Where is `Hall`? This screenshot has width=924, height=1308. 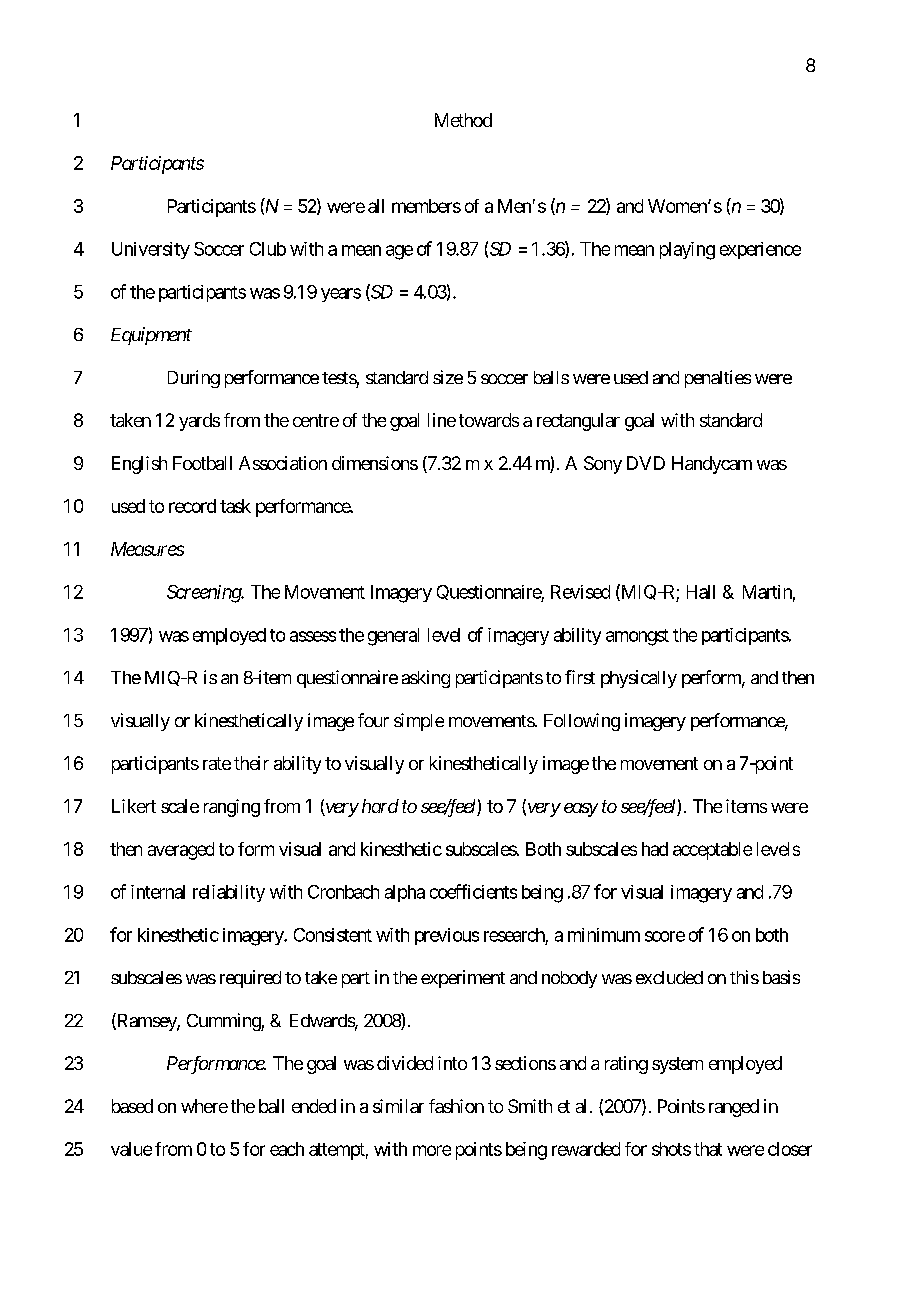
Hall is located at coordinates (701, 592).
